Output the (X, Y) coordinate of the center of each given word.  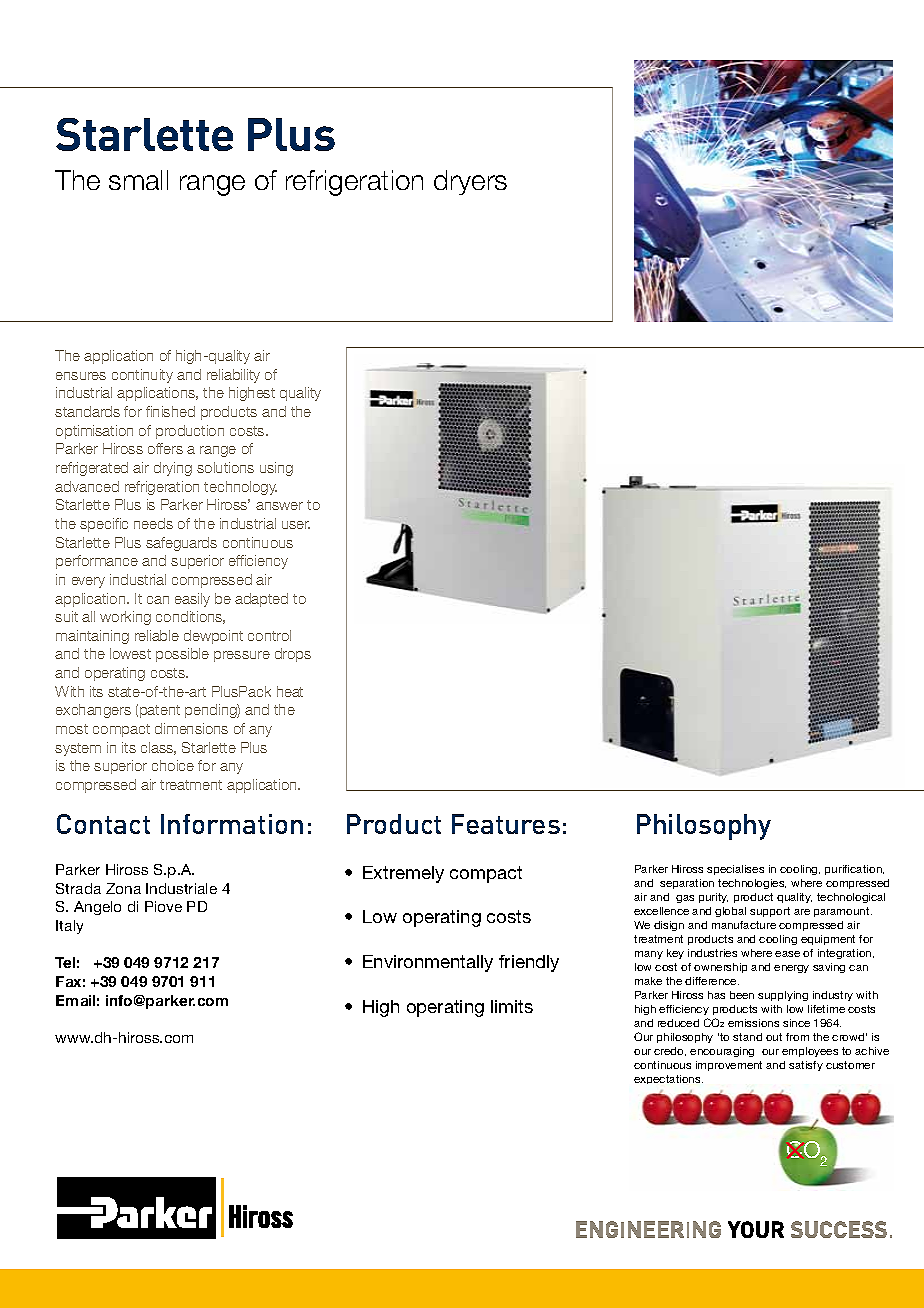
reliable (157, 635)
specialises (735, 870)
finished (170, 411)
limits (512, 1006)
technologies (752, 884)
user (296, 525)
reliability (233, 376)
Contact (103, 824)
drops (293, 655)
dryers (470, 182)
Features (506, 824)
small (138, 180)
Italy (69, 927)
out (774, 1037)
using (276, 469)
